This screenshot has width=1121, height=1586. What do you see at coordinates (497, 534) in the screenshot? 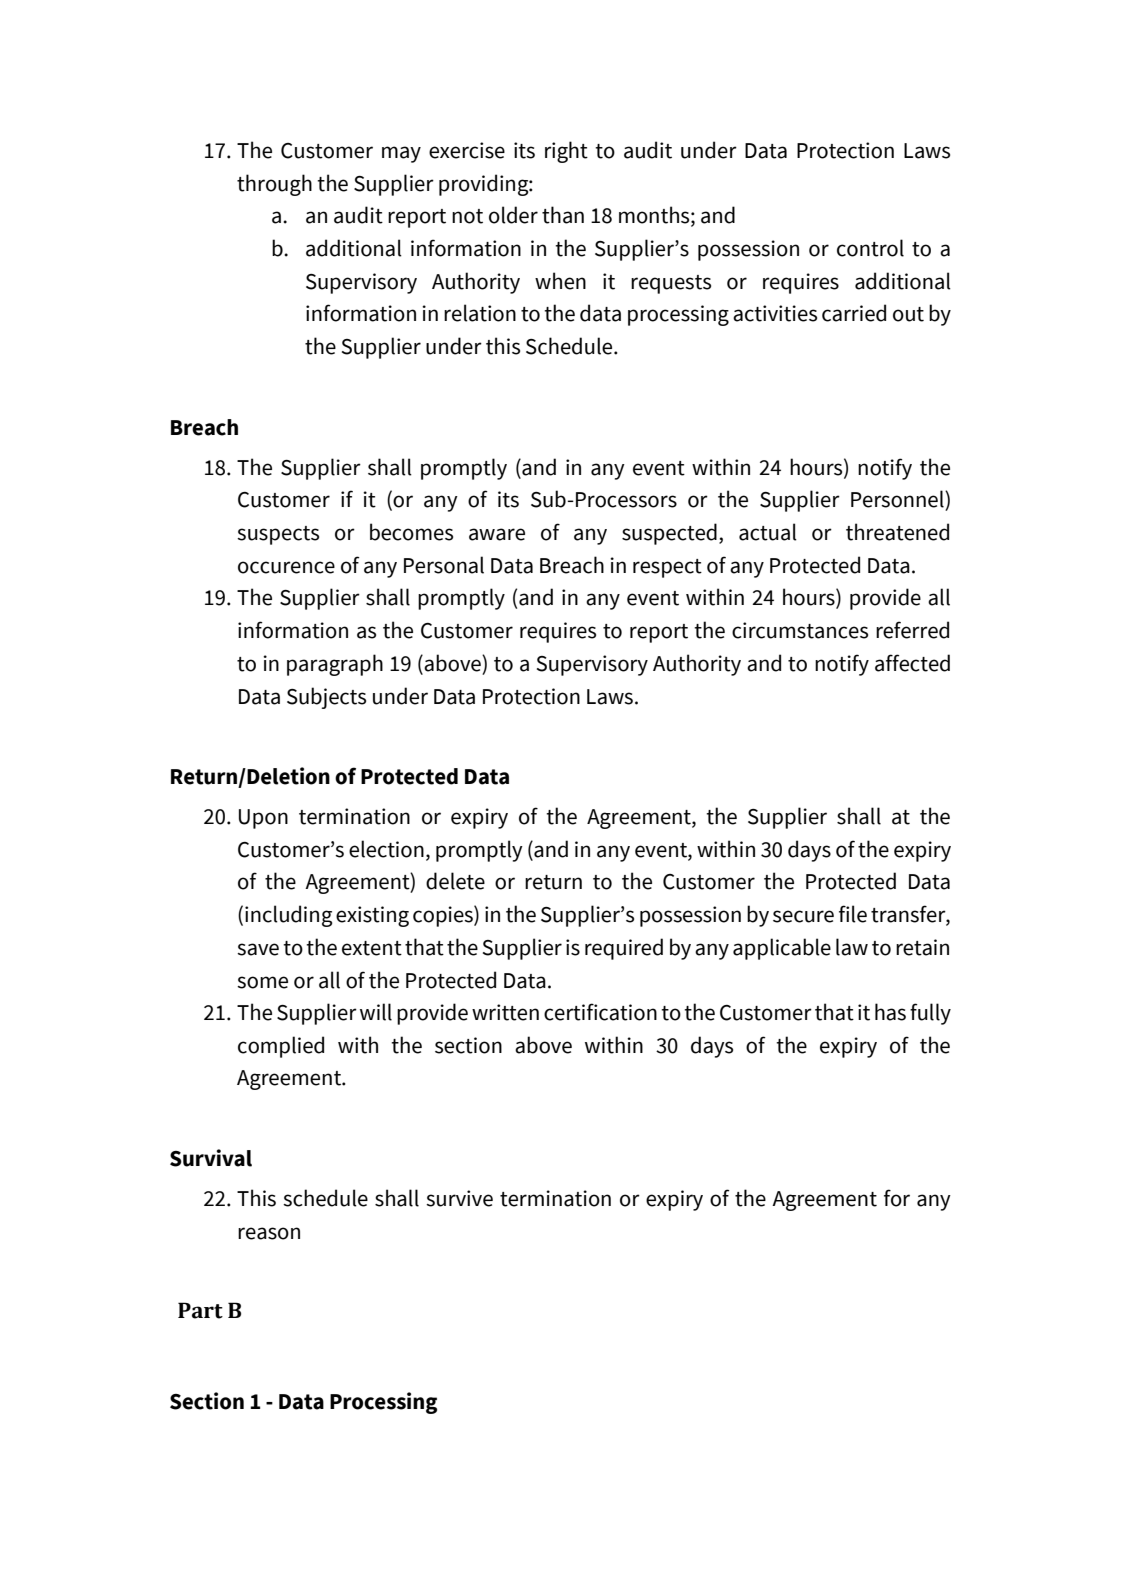
I see `aware` at bounding box center [497, 534].
